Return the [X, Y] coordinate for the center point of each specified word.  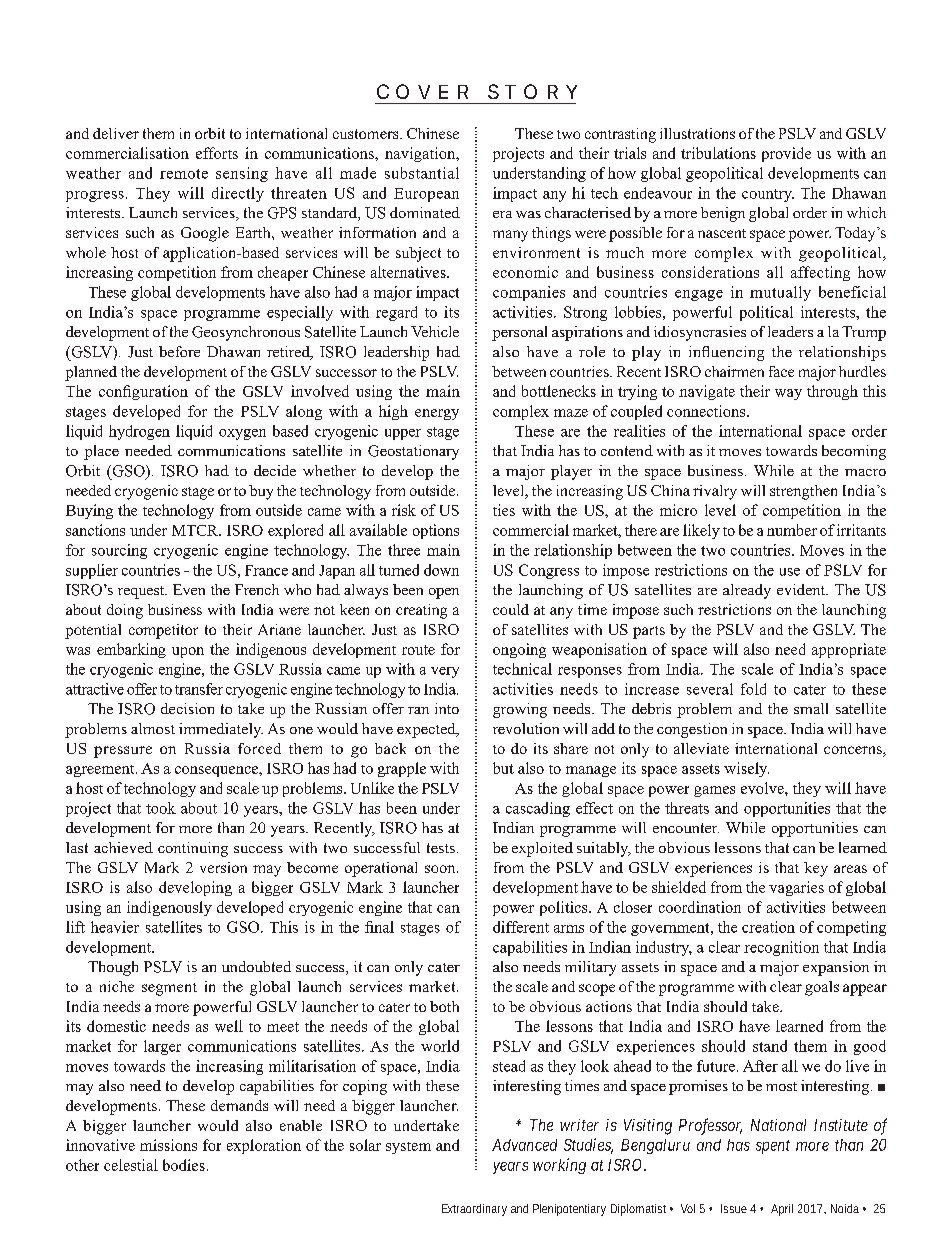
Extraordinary [474, 1210]
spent [773, 1147]
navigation [421, 154]
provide [786, 154]
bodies [184, 1165]
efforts [217, 153]
